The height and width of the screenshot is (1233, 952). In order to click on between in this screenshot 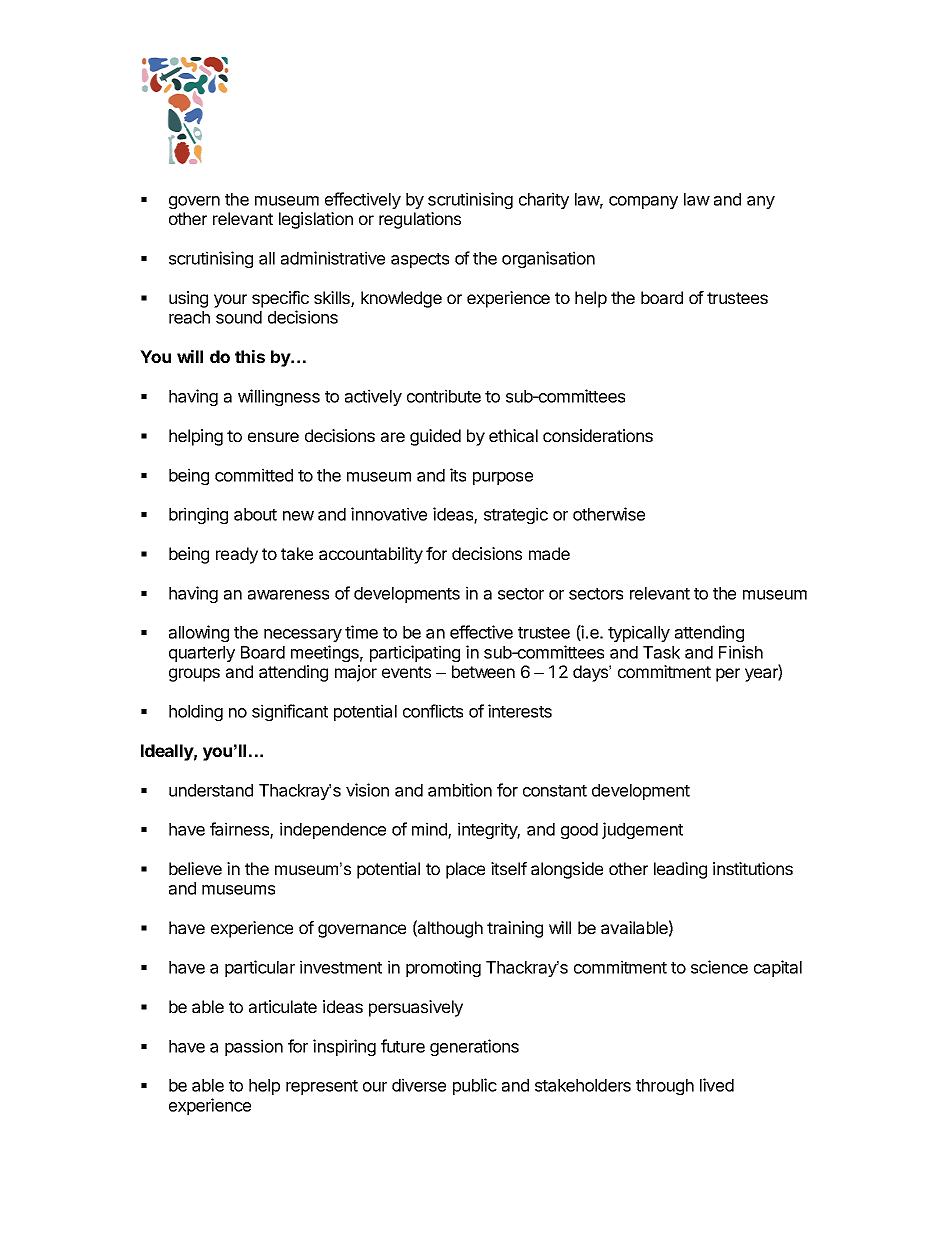, I will do `click(483, 671)`.
